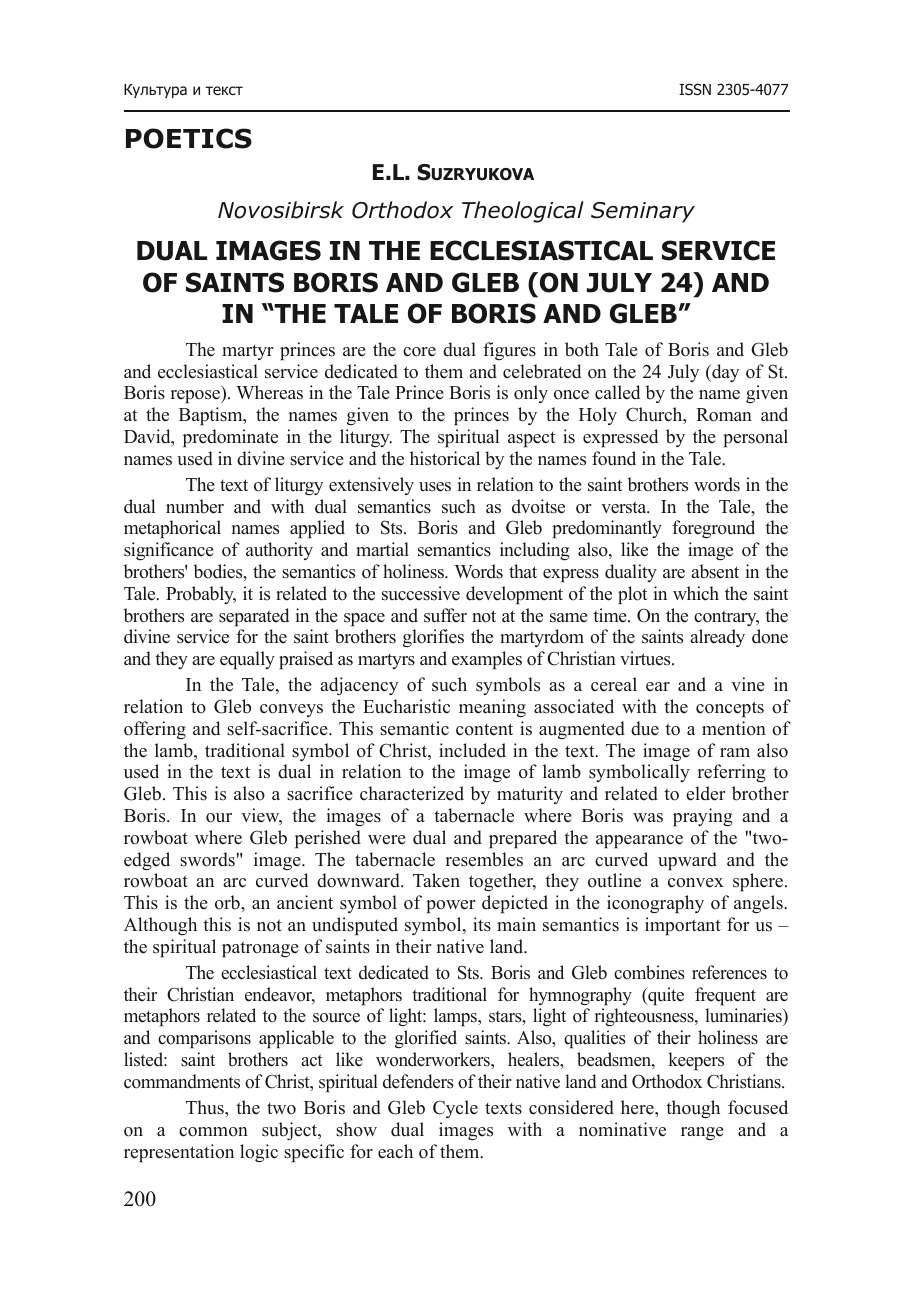 The width and height of the screenshot is (914, 1297). I want to click on already, so click(717, 638).
